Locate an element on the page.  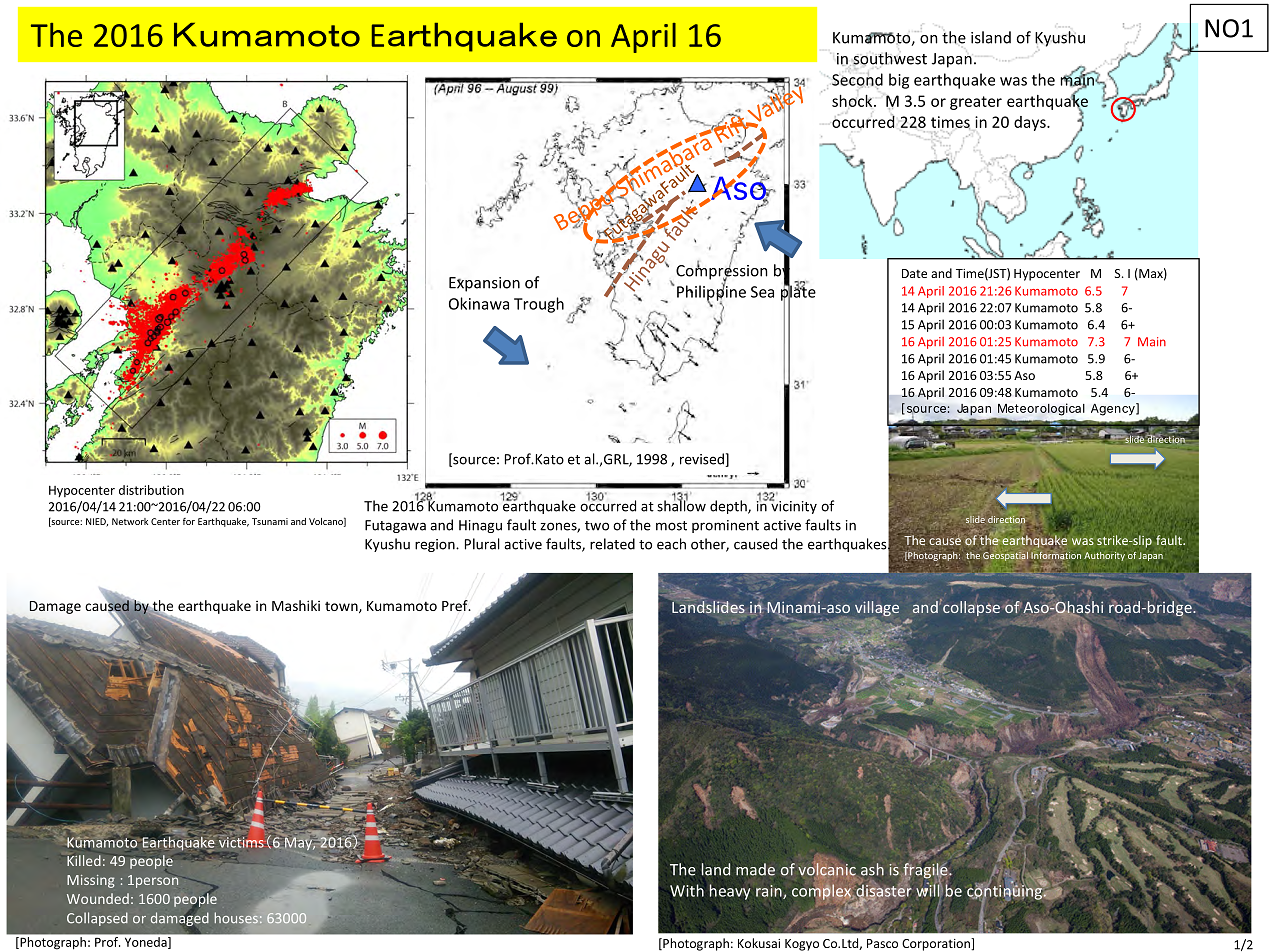
greater is located at coordinates (976, 103).
